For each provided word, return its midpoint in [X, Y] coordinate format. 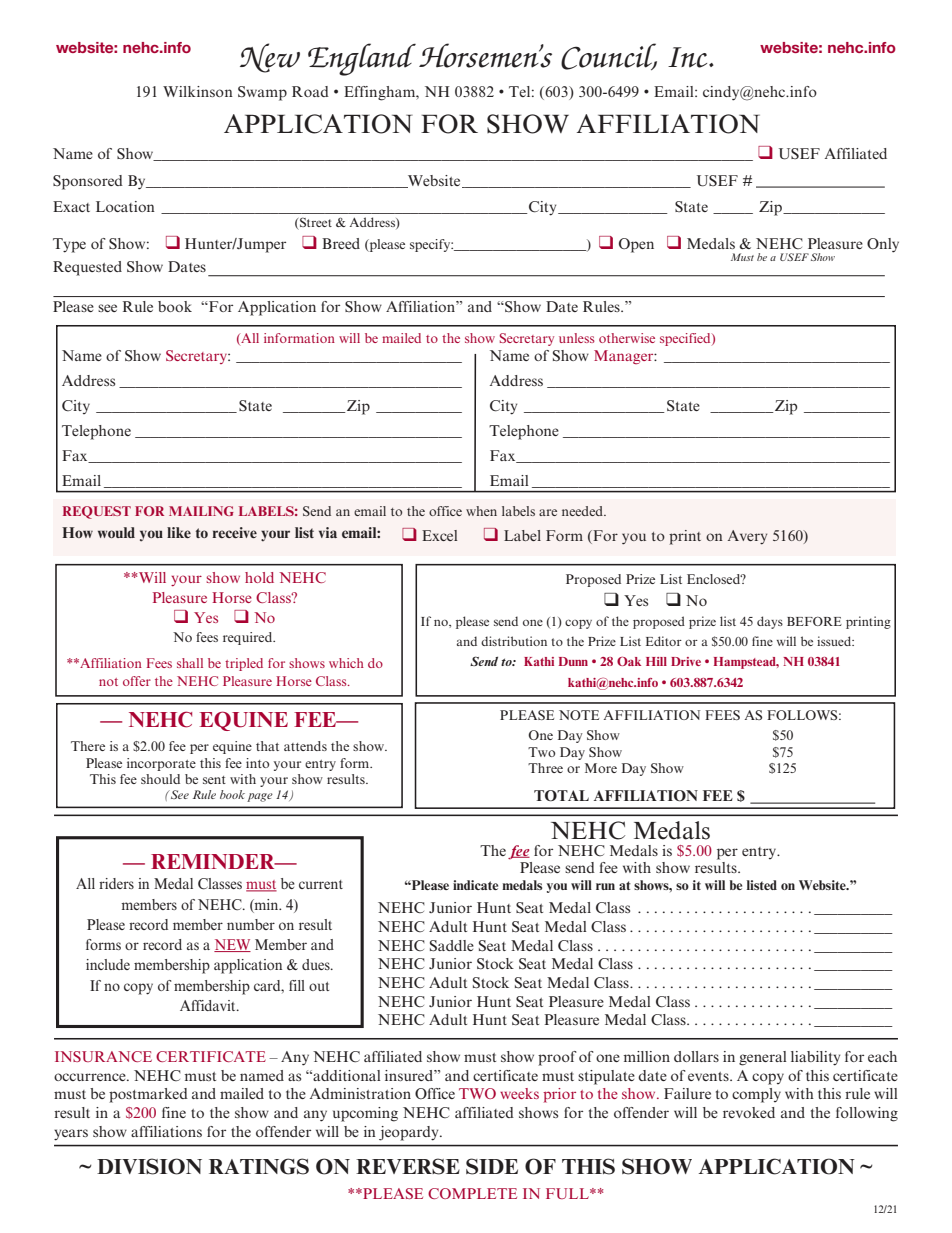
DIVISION [149, 1166]
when [481, 511]
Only [883, 245]
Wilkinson [198, 91]
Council [609, 56]
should [160, 779]
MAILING [201, 511]
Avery [747, 537]
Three [545, 768]
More [601, 768]
